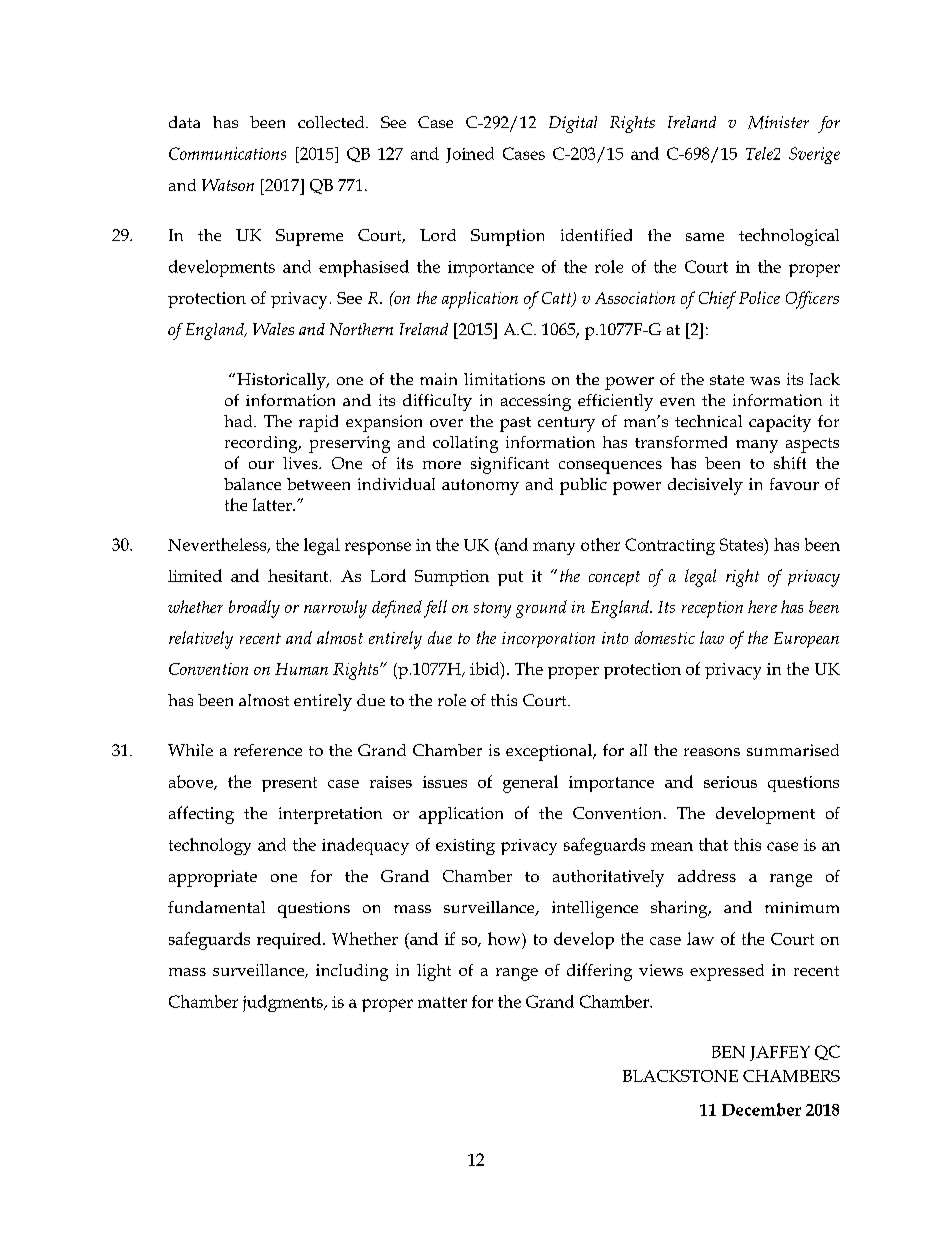  I want to click on judgments, so click(284, 1003).
